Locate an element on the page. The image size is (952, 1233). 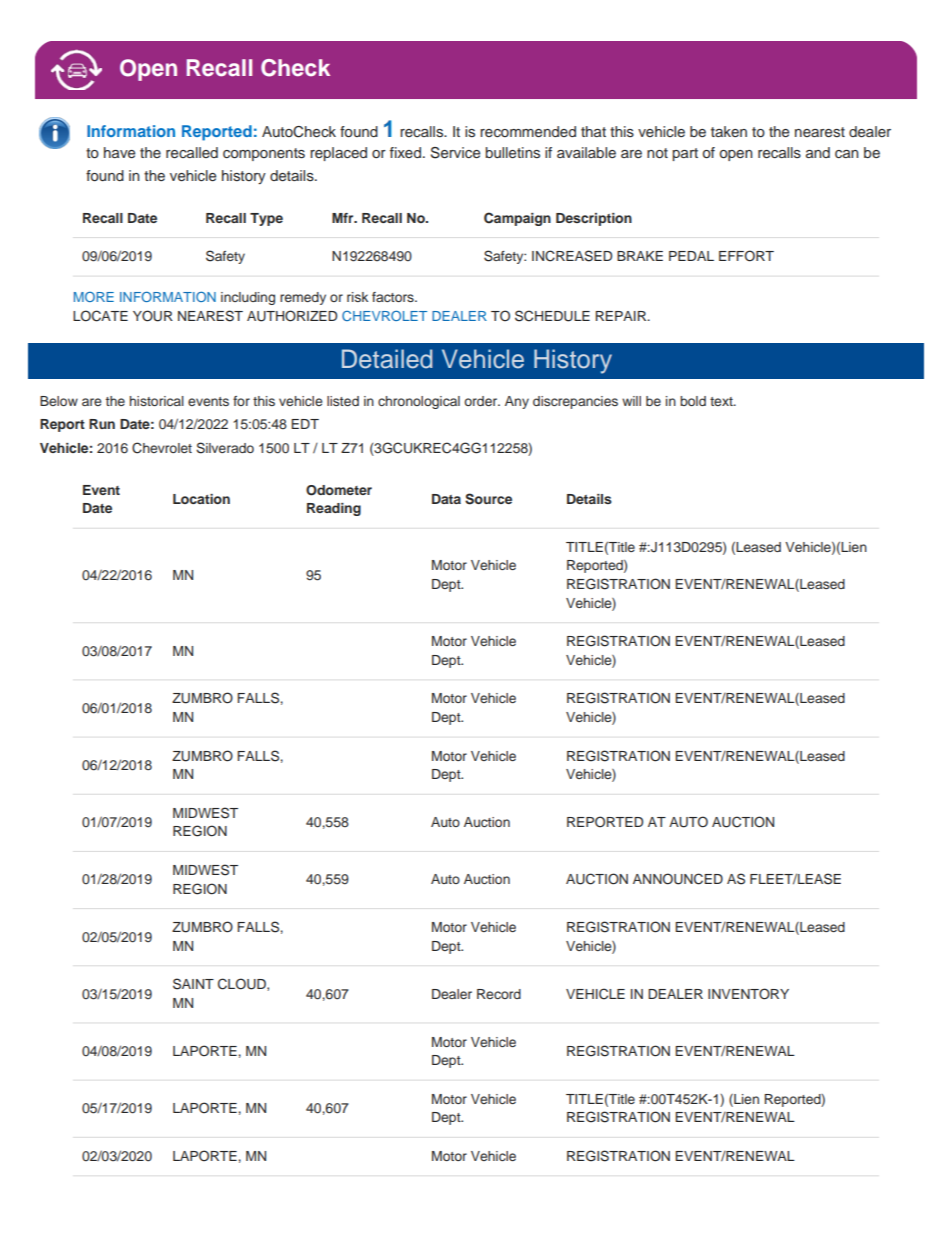
Source is located at coordinates (488, 499).
